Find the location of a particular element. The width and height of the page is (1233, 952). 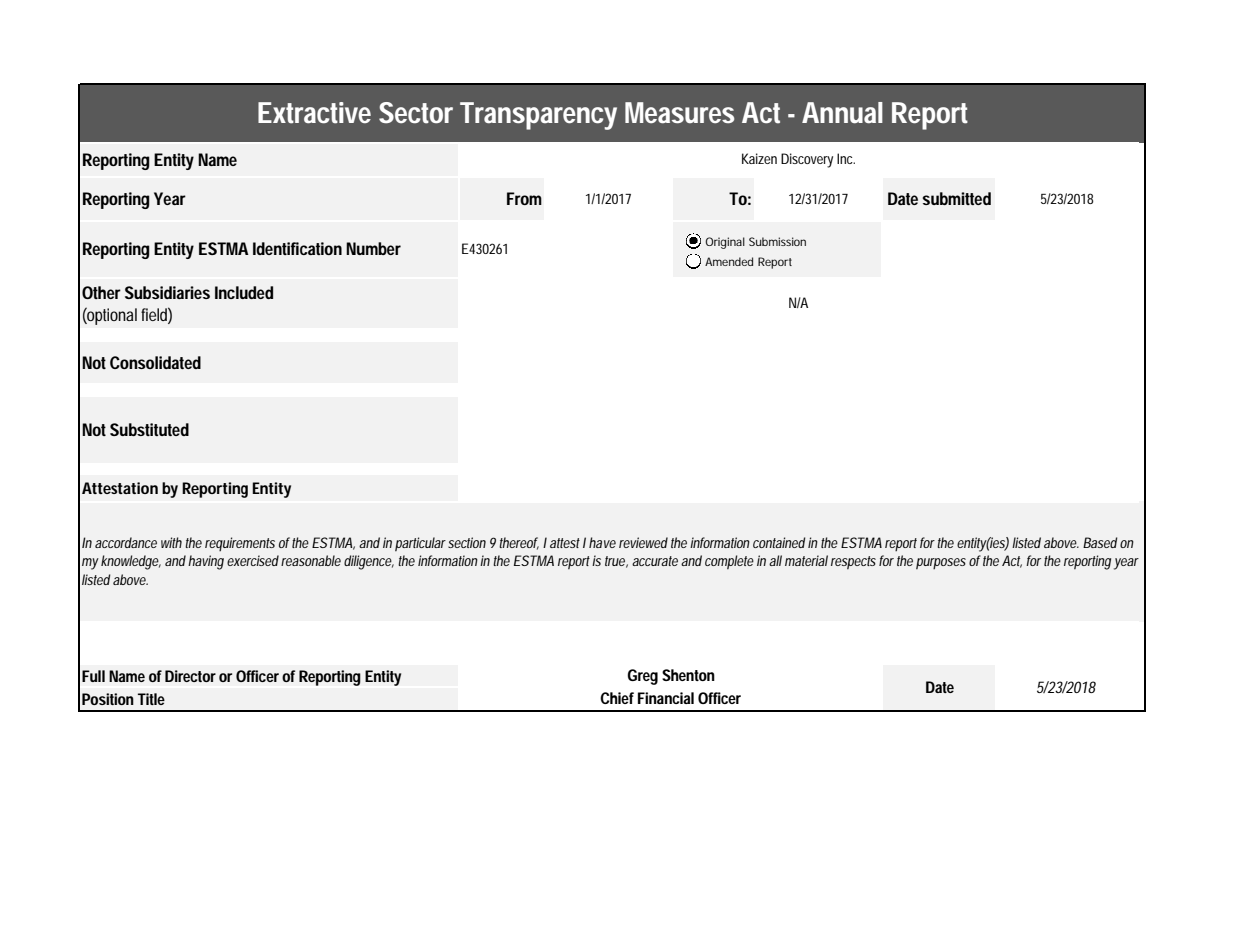

with is located at coordinates (171, 542).
